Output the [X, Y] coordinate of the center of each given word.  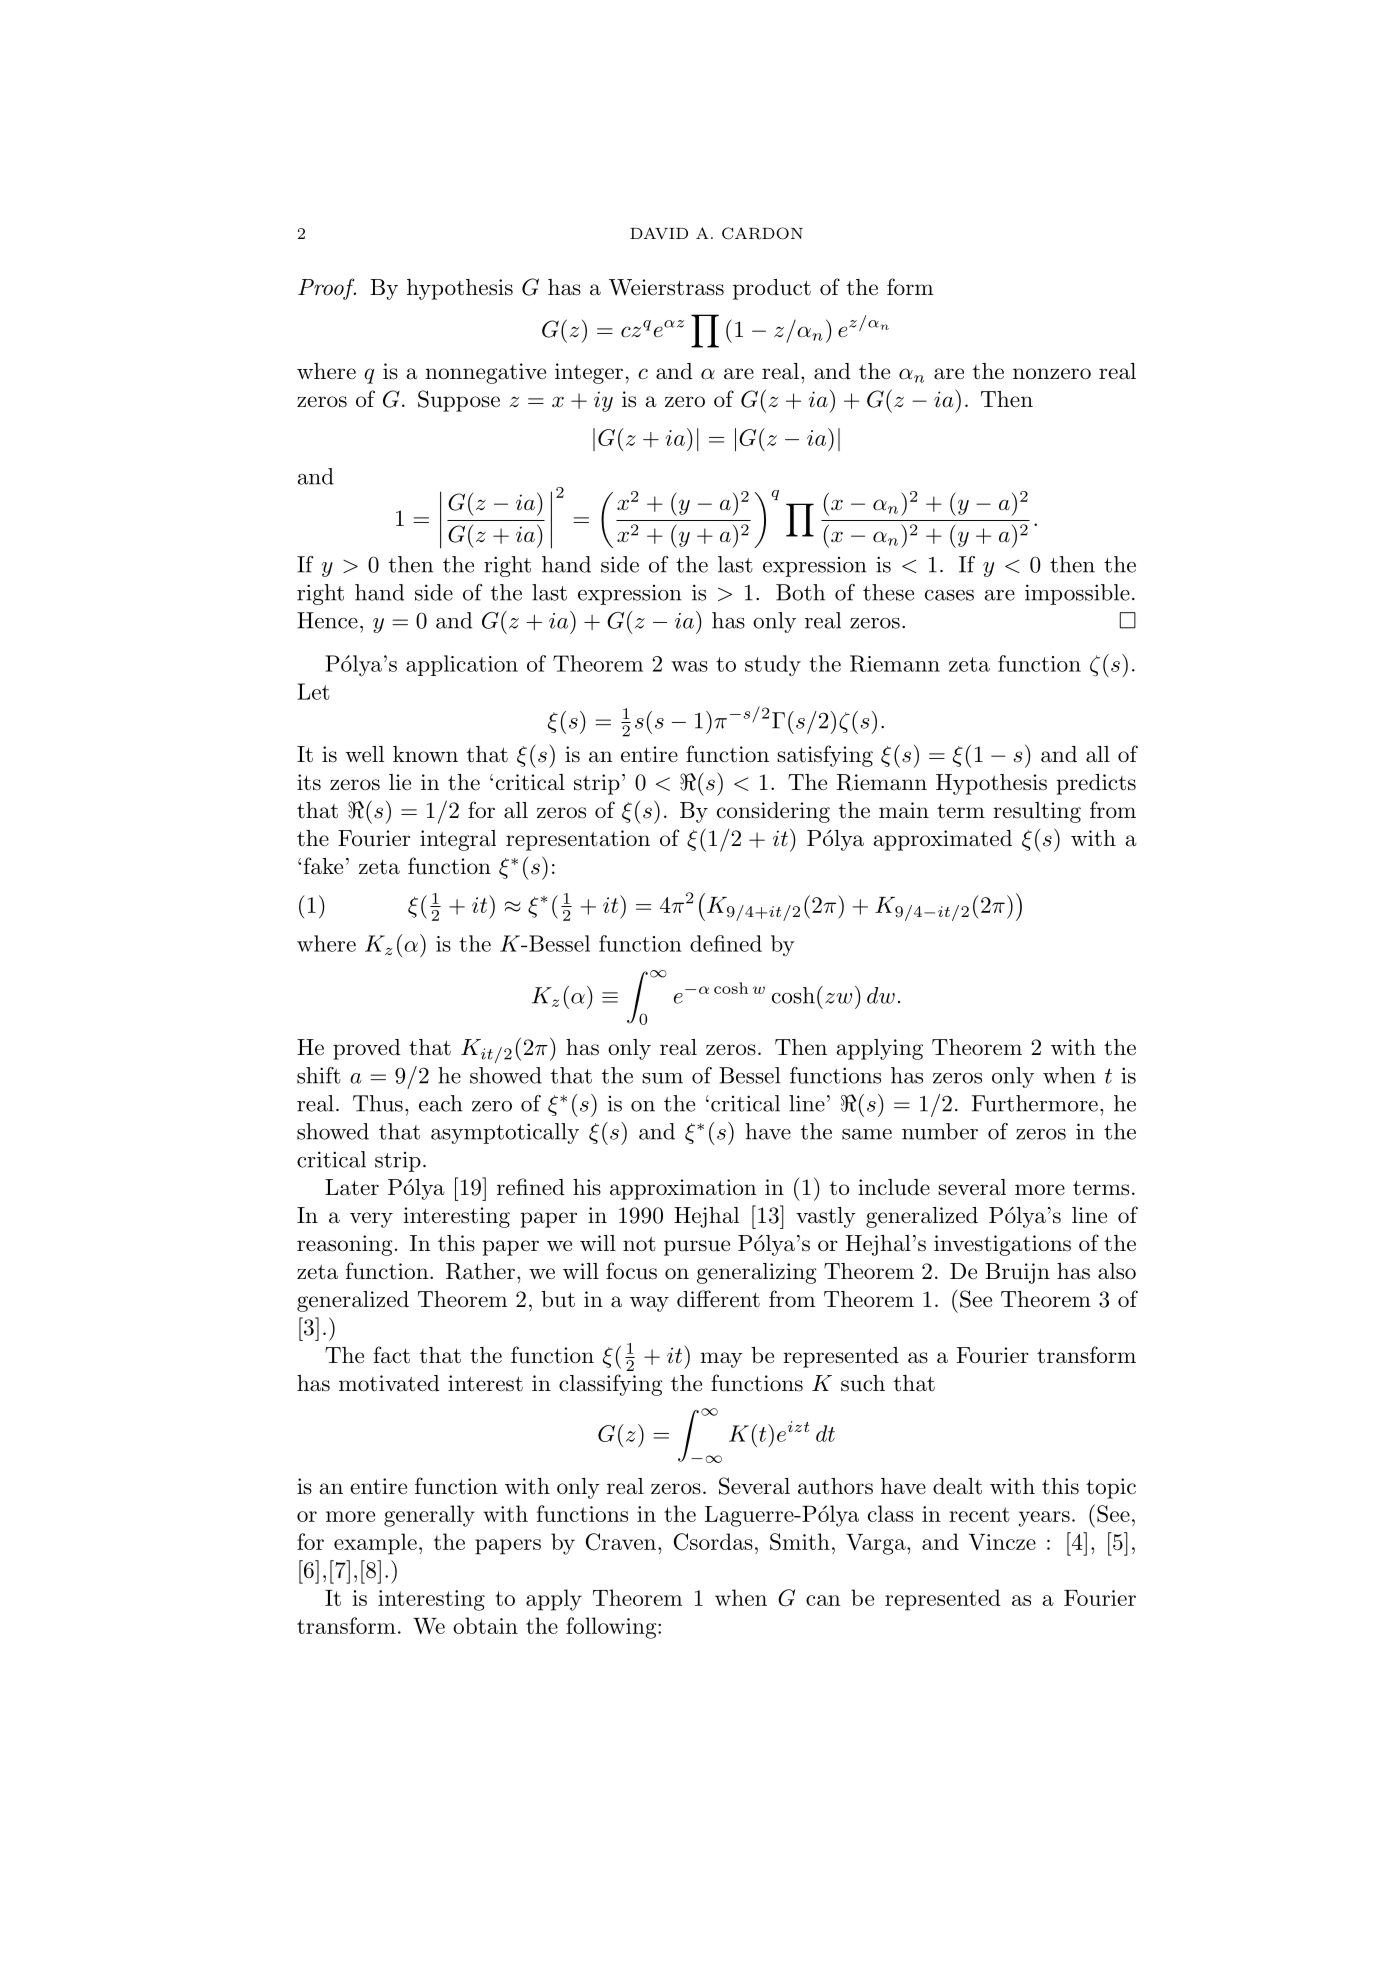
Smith [800, 1542]
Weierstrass [666, 287]
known [425, 754]
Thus [378, 1103]
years [1044, 1519]
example [375, 1544]
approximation [683, 1189]
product [772, 289]
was [689, 666]
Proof [327, 289]
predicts [1096, 784]
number [940, 1131]
